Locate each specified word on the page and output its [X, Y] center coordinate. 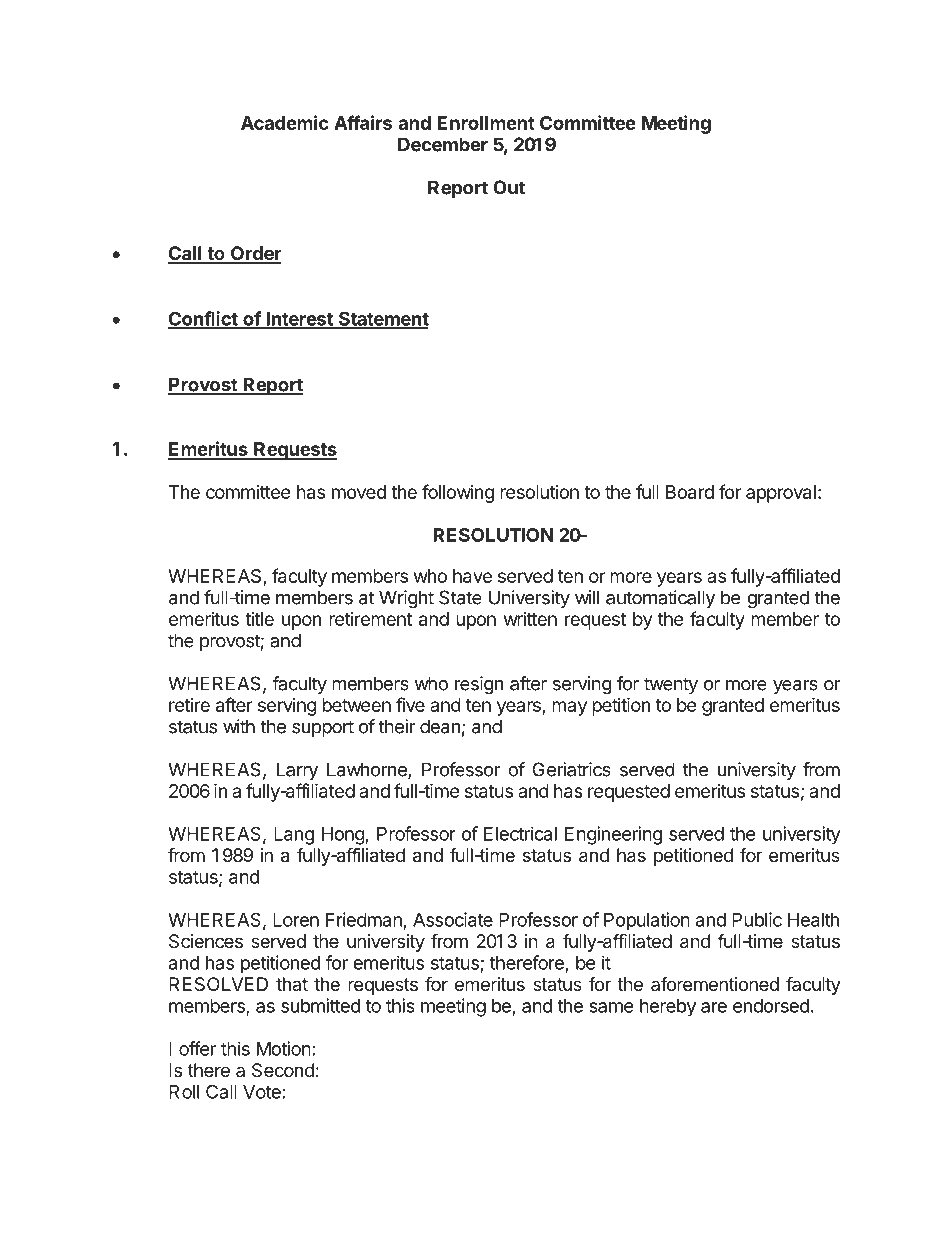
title [259, 619]
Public [757, 919]
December [443, 144]
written [530, 619]
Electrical [520, 833]
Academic [285, 122]
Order [255, 254]
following [458, 493]
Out [509, 187]
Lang [294, 836]
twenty [671, 685]
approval [781, 494]
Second [283, 1070]
